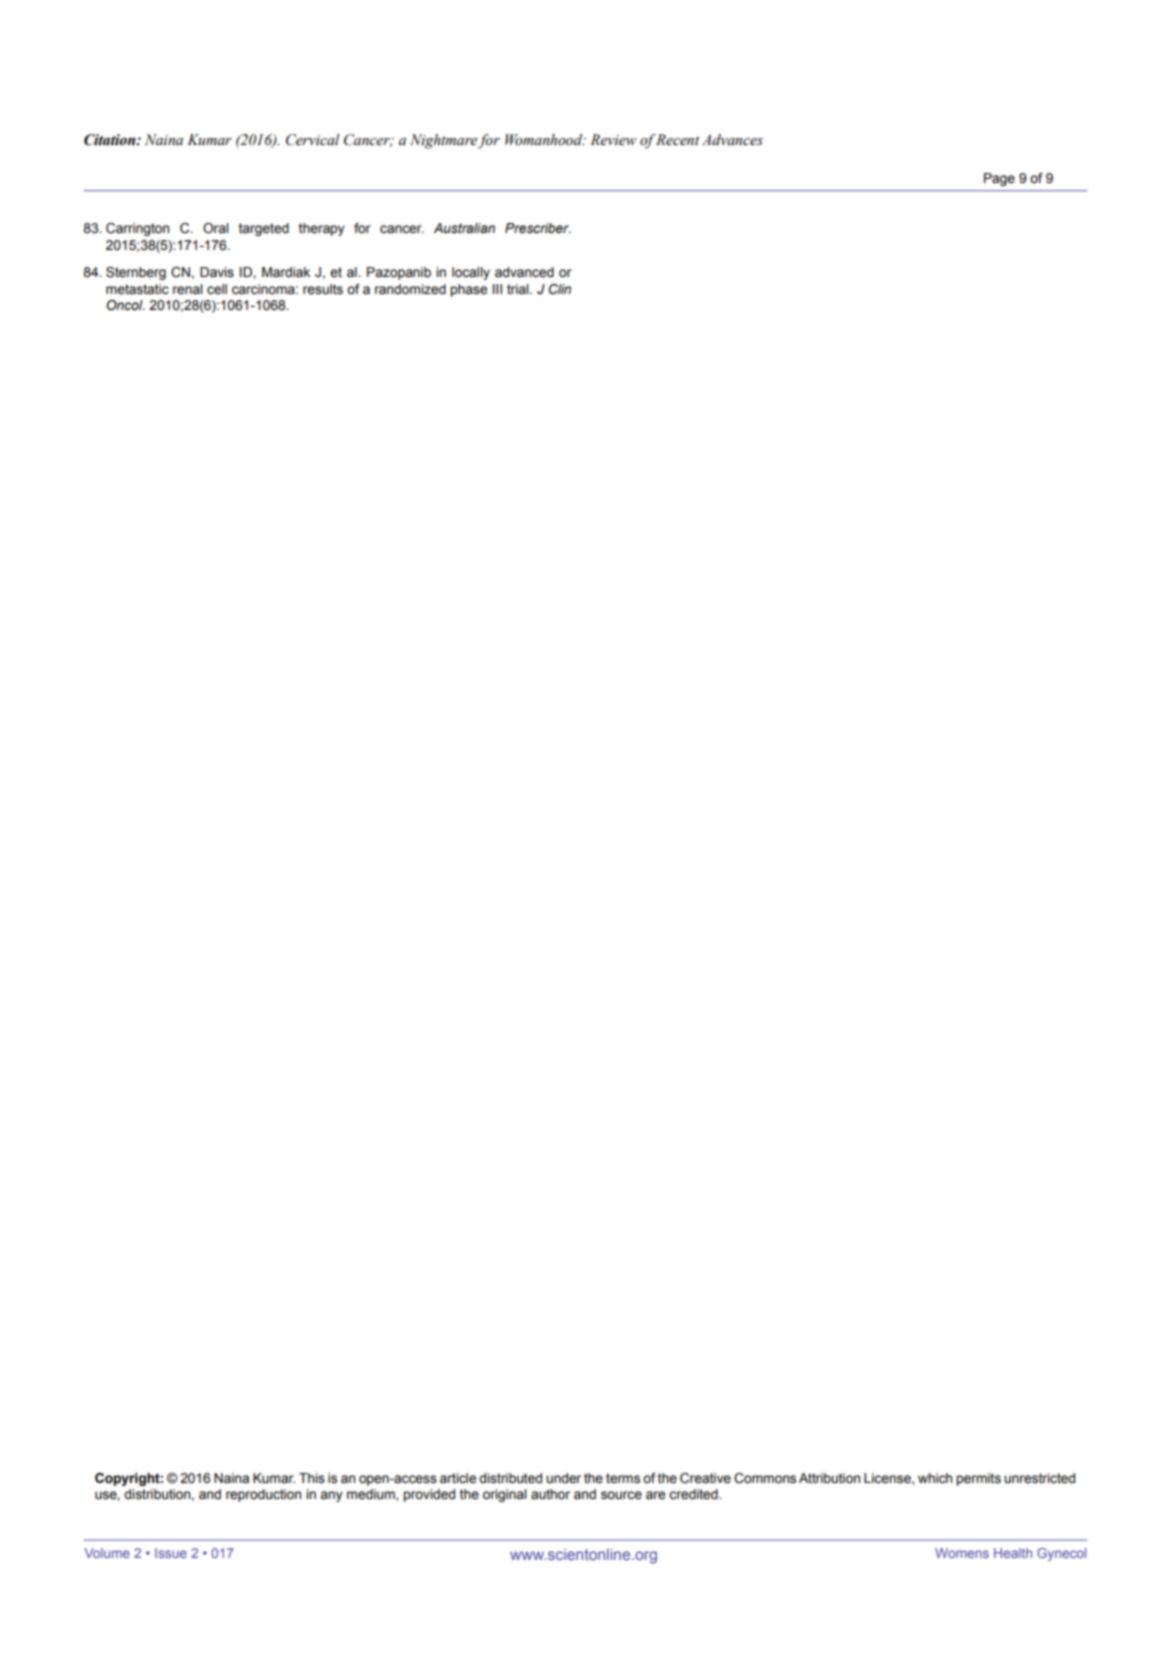 Image resolution: width=1171 pixels, height=1656 pixels. I want to click on This, so click(312, 1478).
